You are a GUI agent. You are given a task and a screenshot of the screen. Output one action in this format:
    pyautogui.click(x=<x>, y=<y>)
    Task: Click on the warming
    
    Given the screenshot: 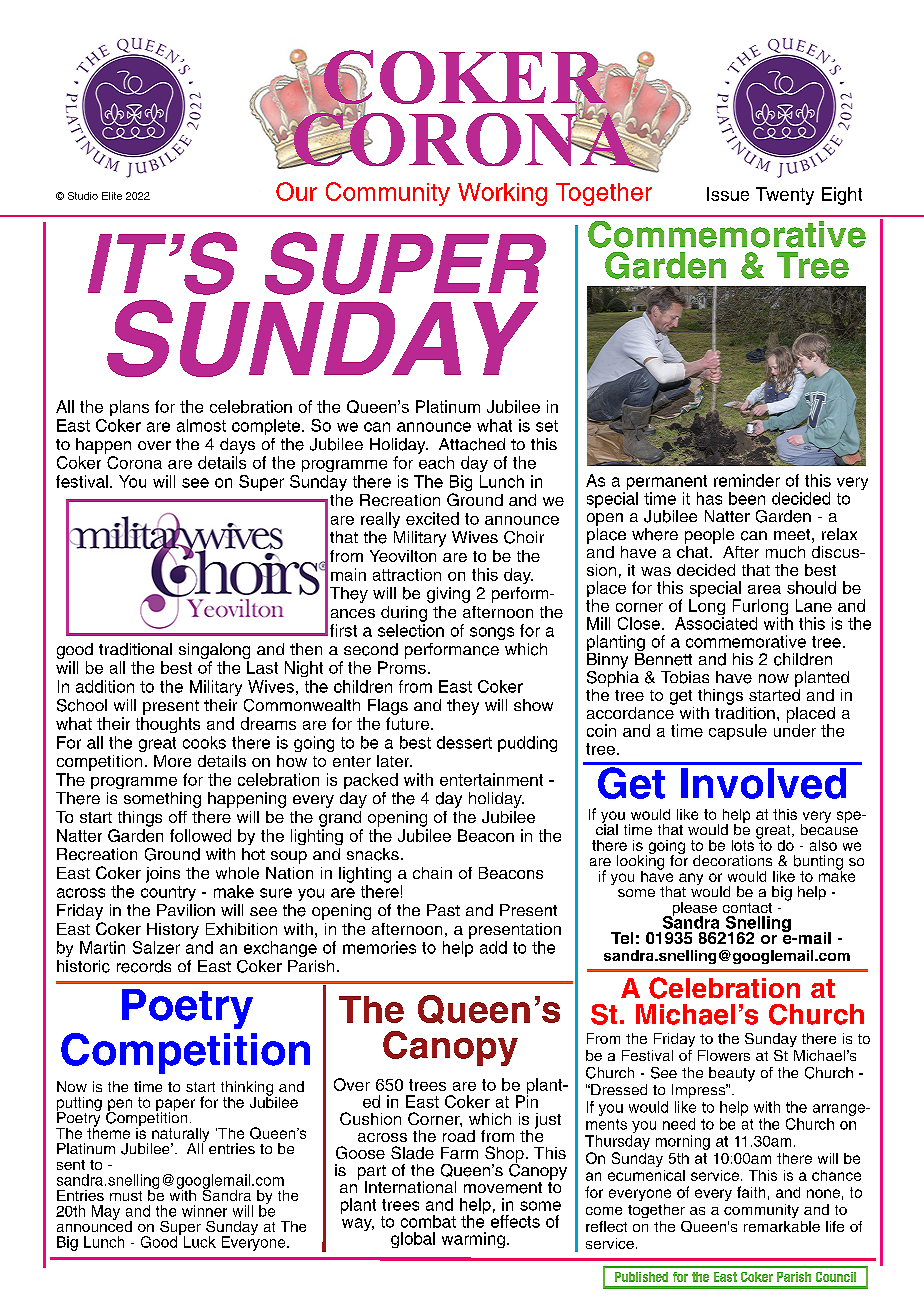 What is the action you would take?
    pyautogui.click(x=473, y=1240)
